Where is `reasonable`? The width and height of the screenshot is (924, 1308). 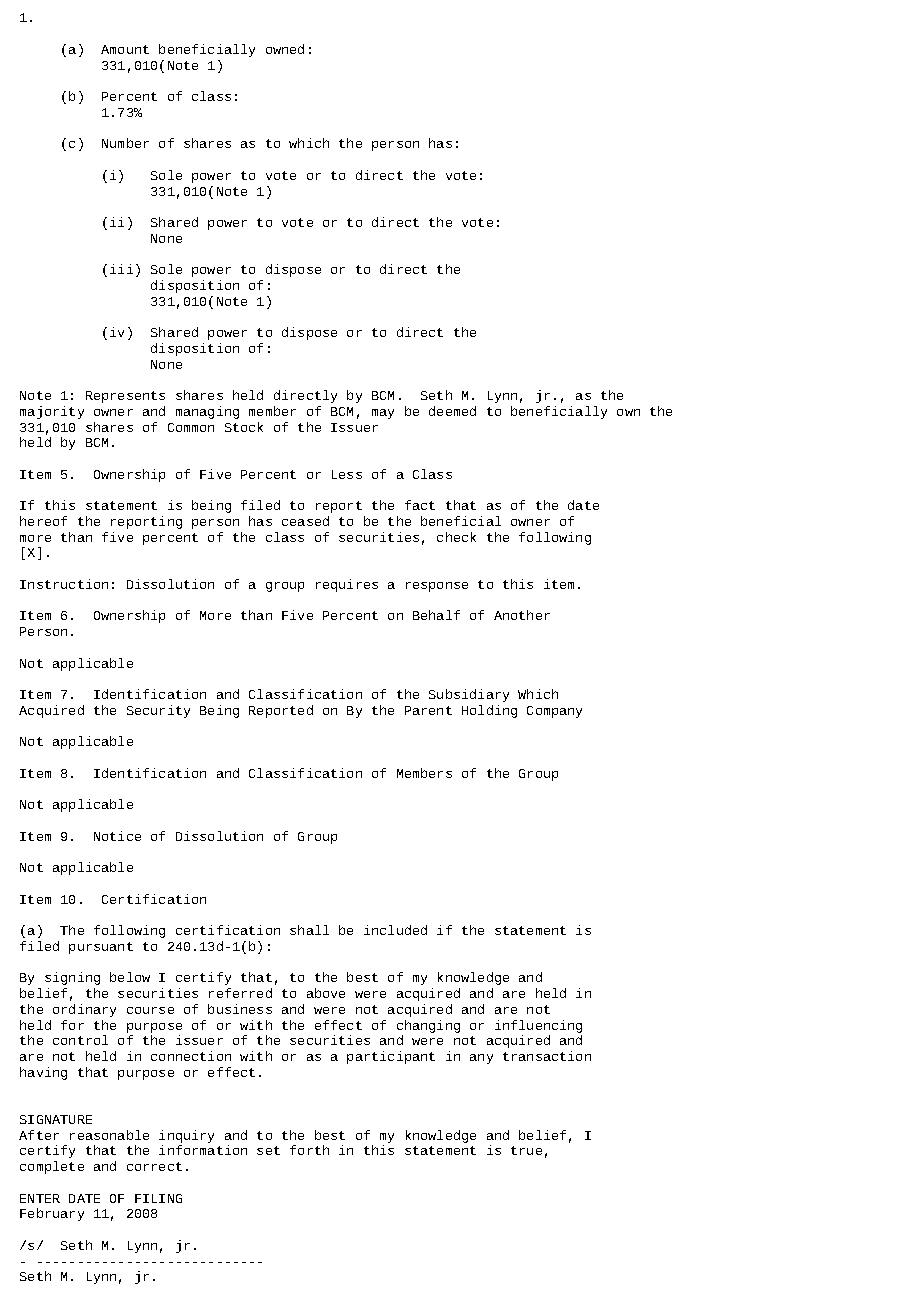 reasonable is located at coordinates (109, 1135).
